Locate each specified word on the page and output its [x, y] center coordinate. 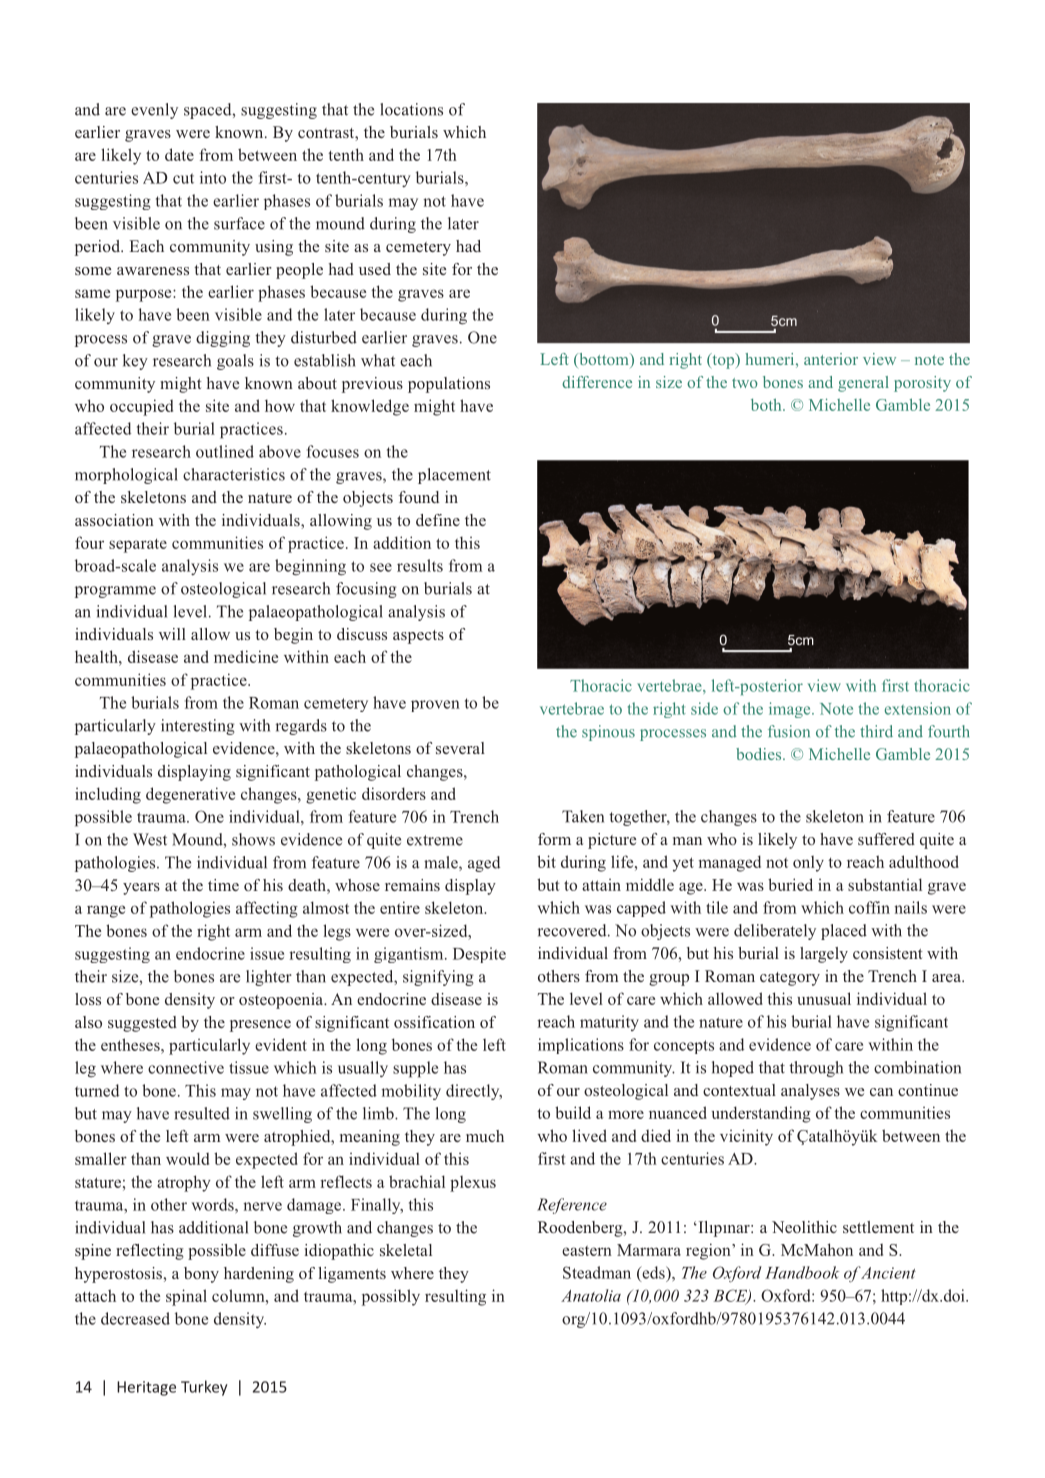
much [485, 1136]
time [223, 885]
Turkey [204, 1388]
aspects [418, 637]
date [179, 154]
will [172, 634]
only [808, 864]
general [863, 384]
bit [546, 861]
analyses [810, 1092]
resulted [202, 1113]
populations [449, 385]
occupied [141, 407]
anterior [831, 359]
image [791, 710]
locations [411, 109]
